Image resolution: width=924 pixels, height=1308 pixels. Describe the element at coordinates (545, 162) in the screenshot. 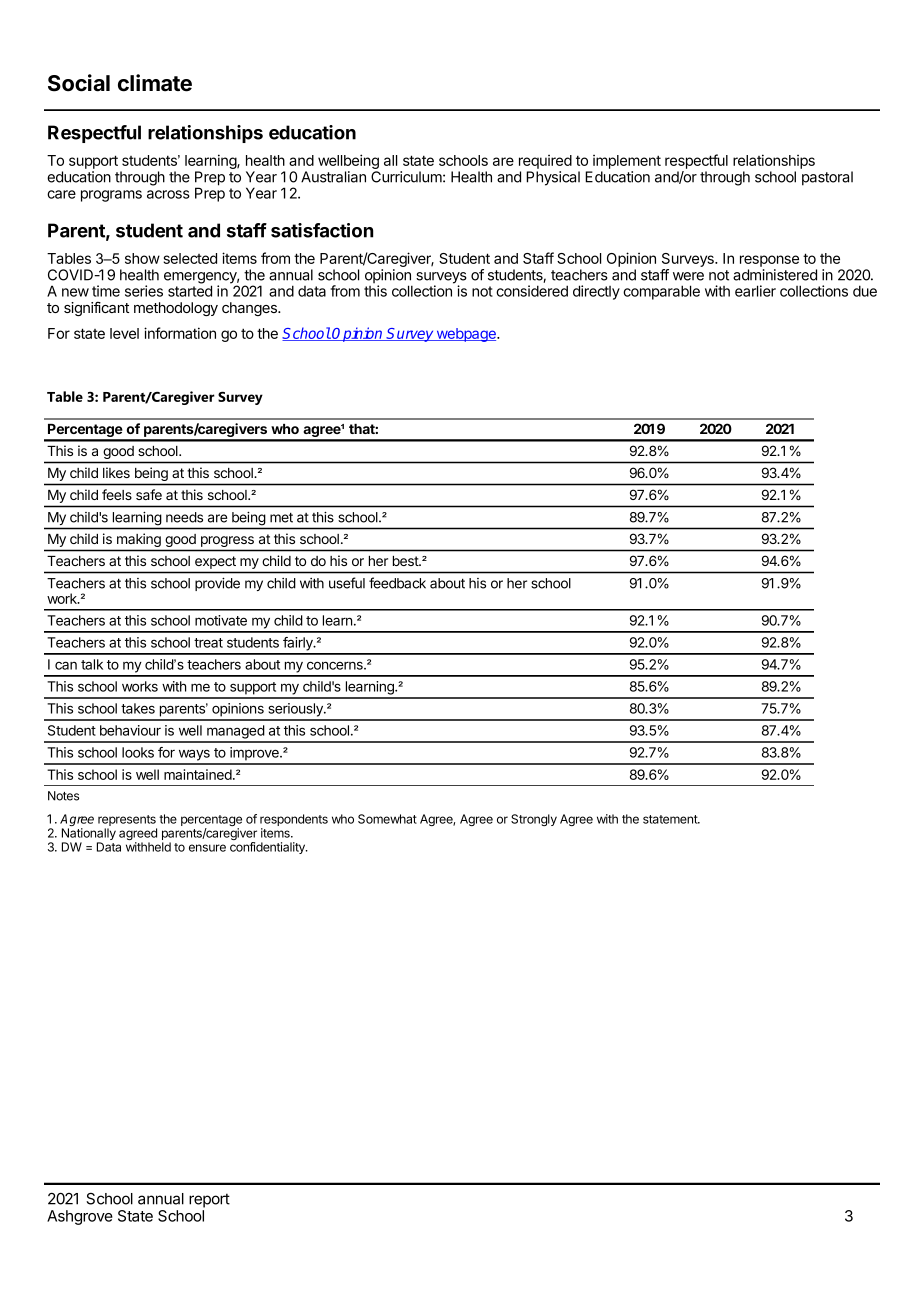

I see `required` at that location.
